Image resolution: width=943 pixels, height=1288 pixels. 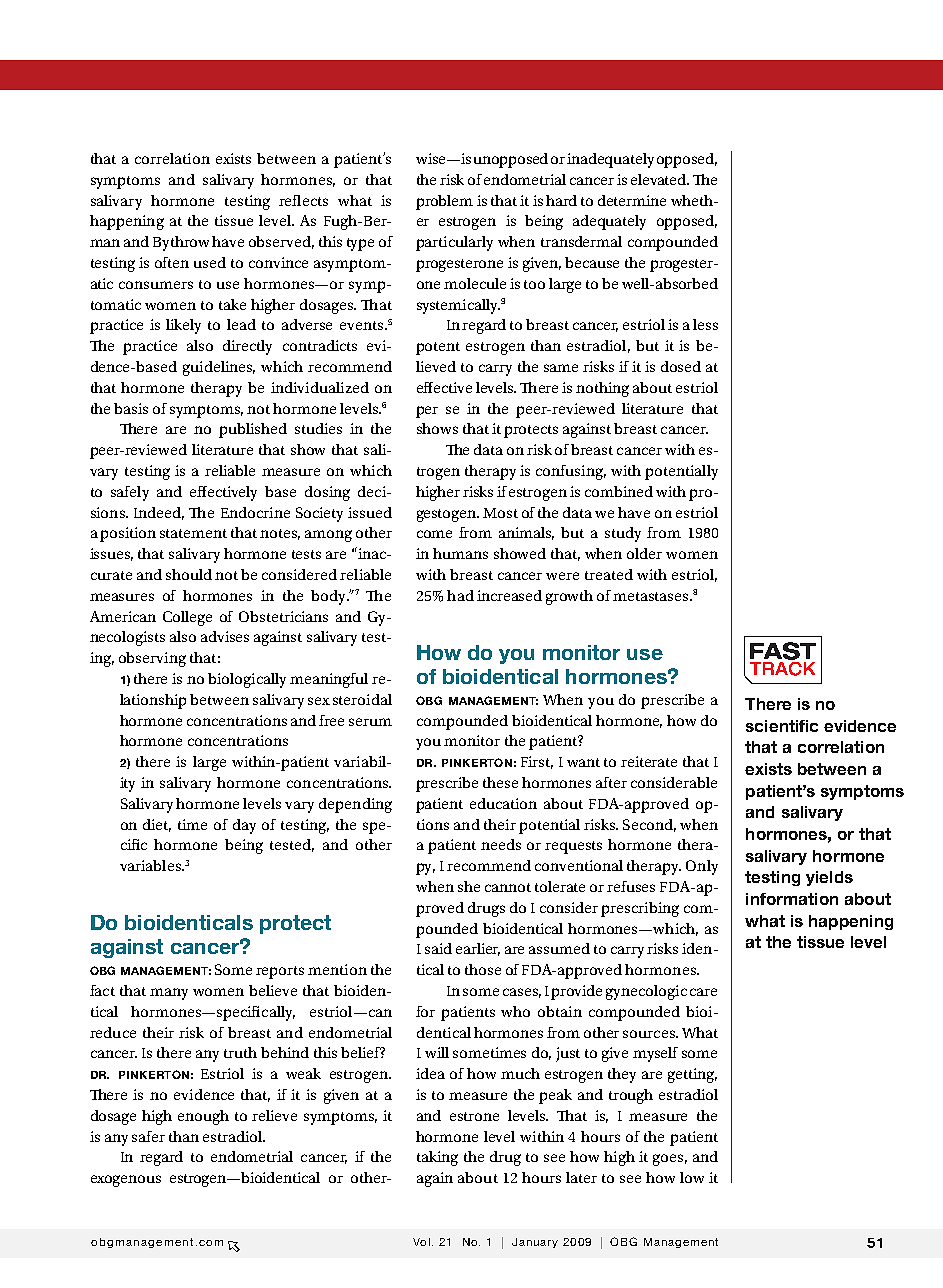 What do you see at coordinates (370, 722) in the screenshot?
I see `serum` at bounding box center [370, 722].
